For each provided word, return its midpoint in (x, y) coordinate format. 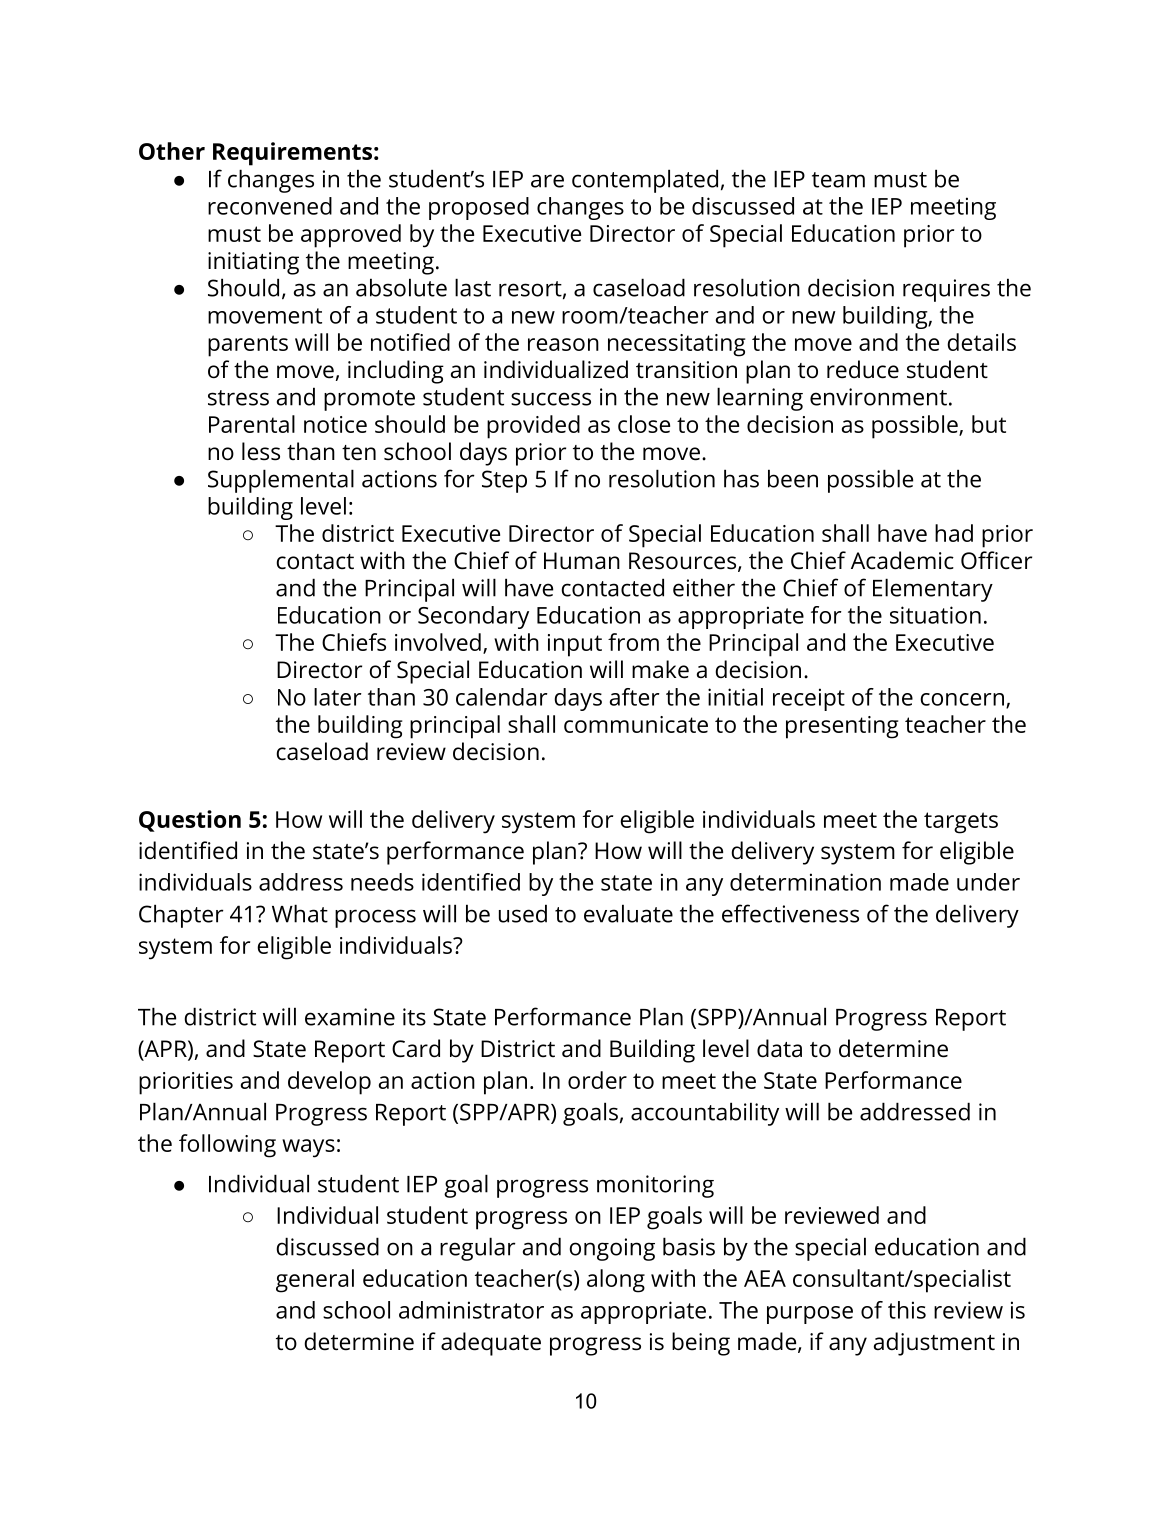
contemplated (645, 181)
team (838, 180)
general (315, 1281)
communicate (636, 724)
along (616, 1281)
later (338, 697)
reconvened (270, 206)
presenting (842, 727)
